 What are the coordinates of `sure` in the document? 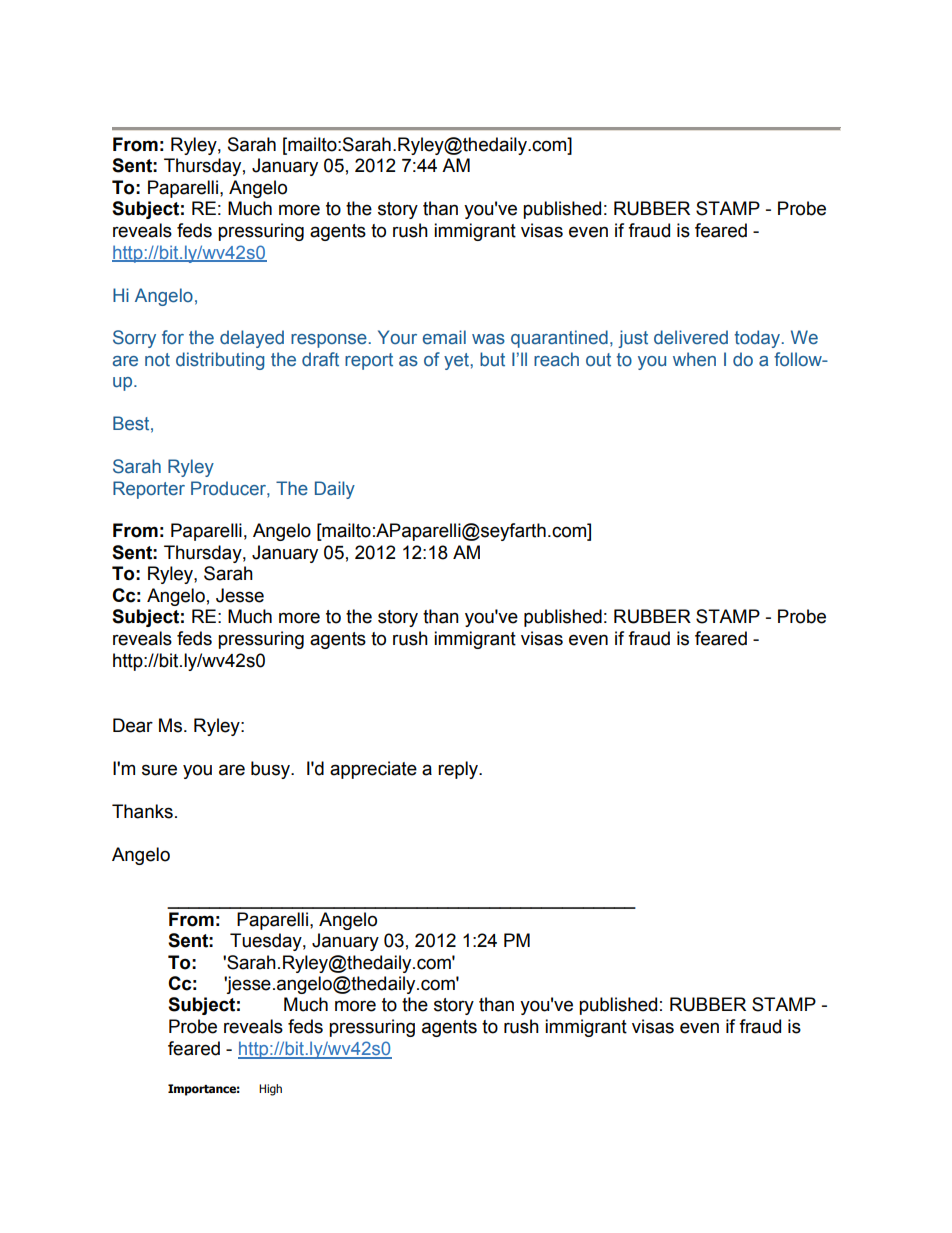 It's located at (159, 770).
